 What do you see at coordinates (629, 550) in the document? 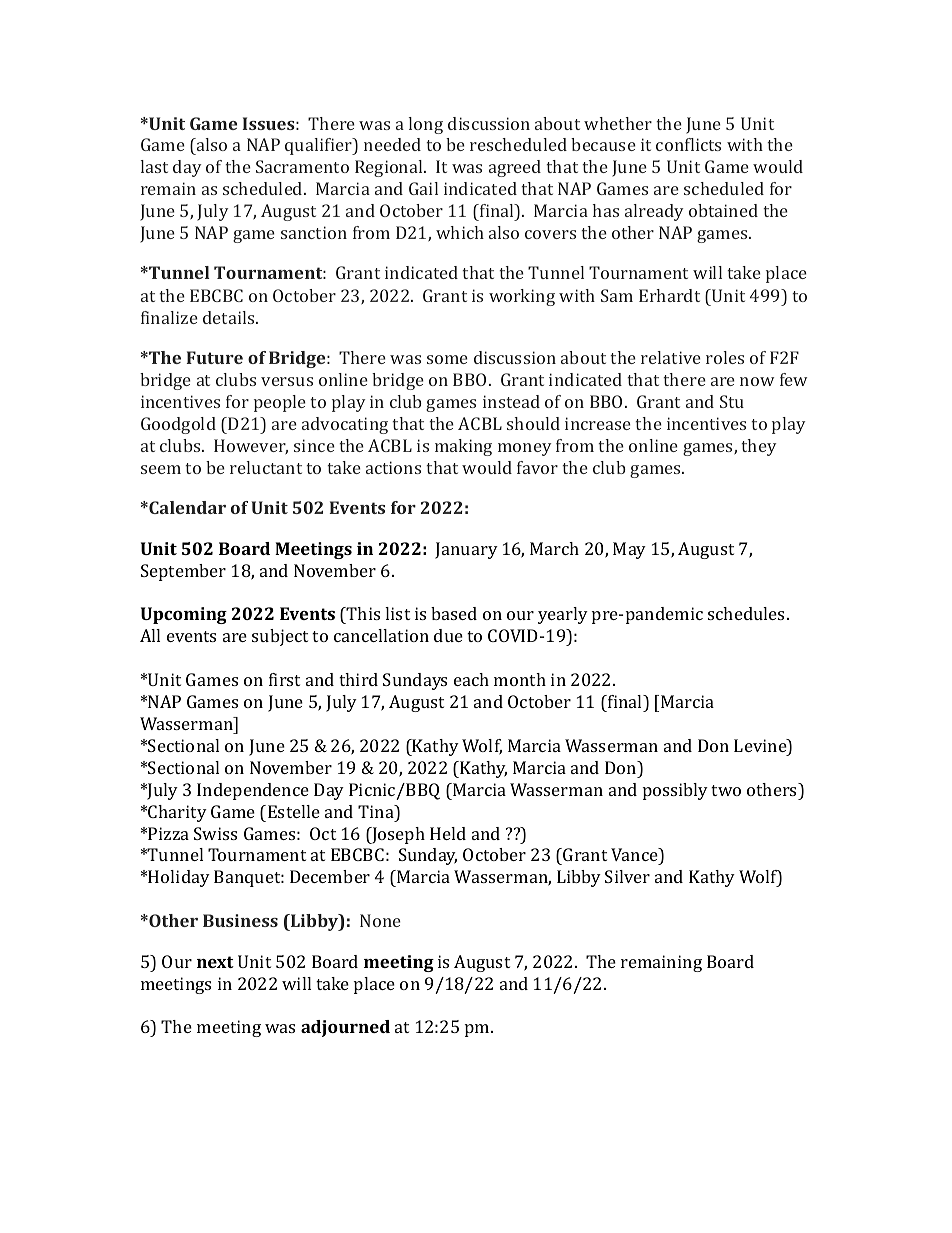
I see `May` at bounding box center [629, 550].
